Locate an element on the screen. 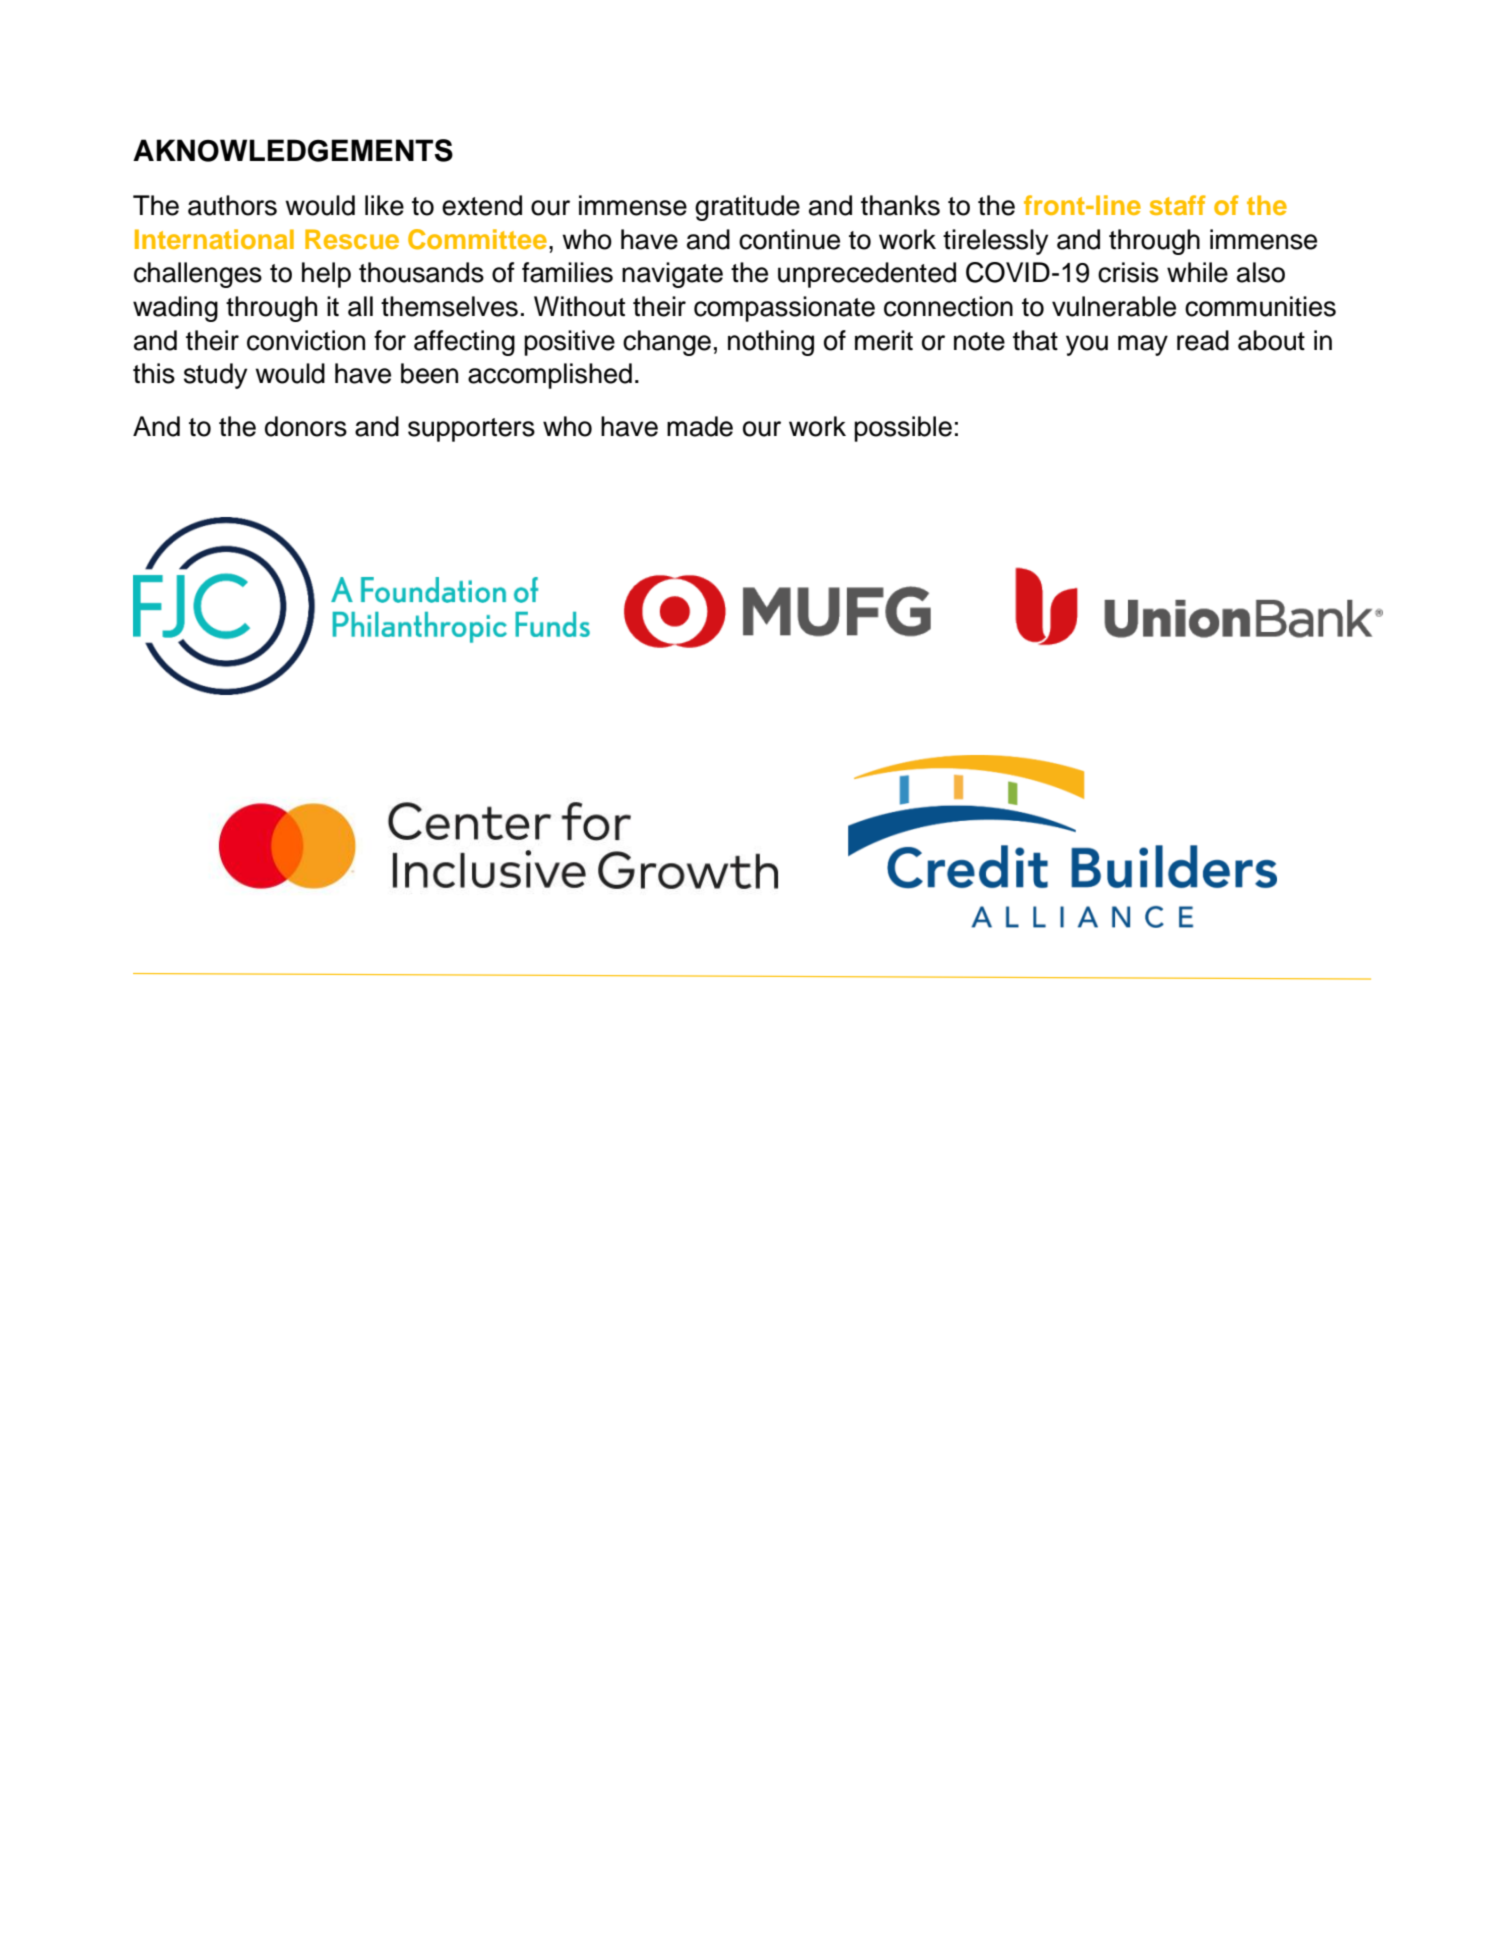  made is located at coordinates (700, 426).
